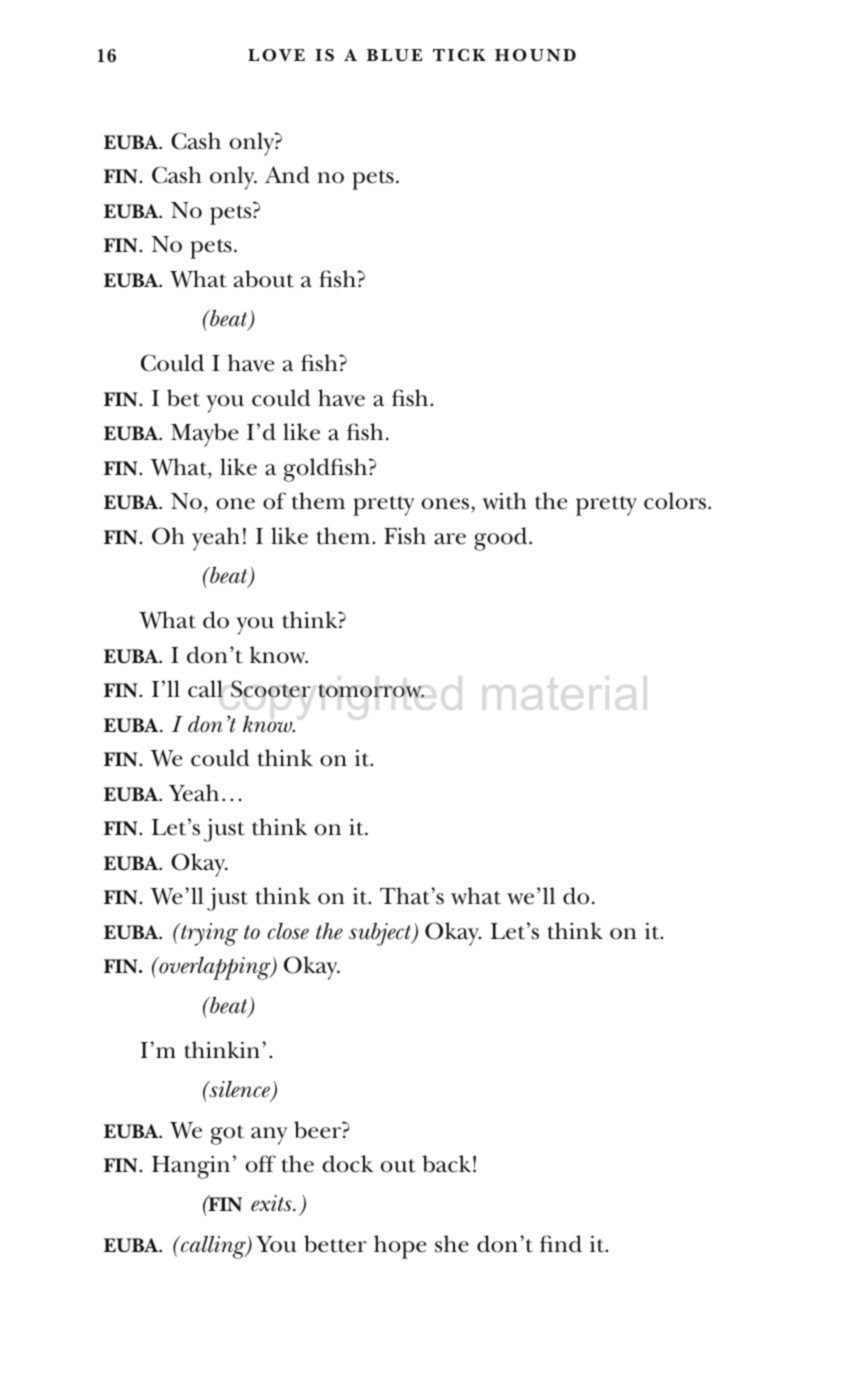  What do you see at coordinates (535, 55) in the image?
I see `HOUND` at bounding box center [535, 55].
